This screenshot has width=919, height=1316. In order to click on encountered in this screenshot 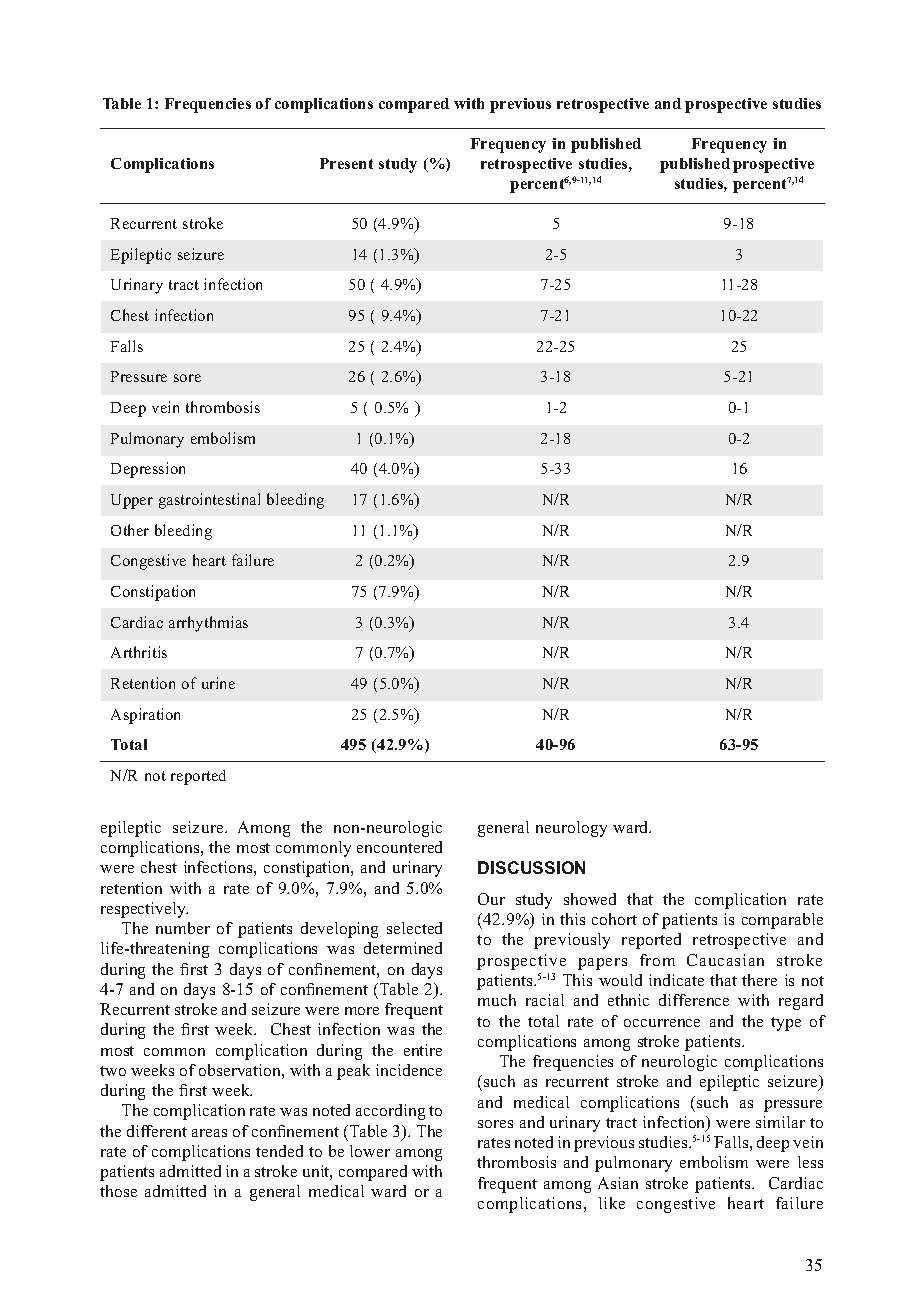, I will do `click(399, 847)`.
